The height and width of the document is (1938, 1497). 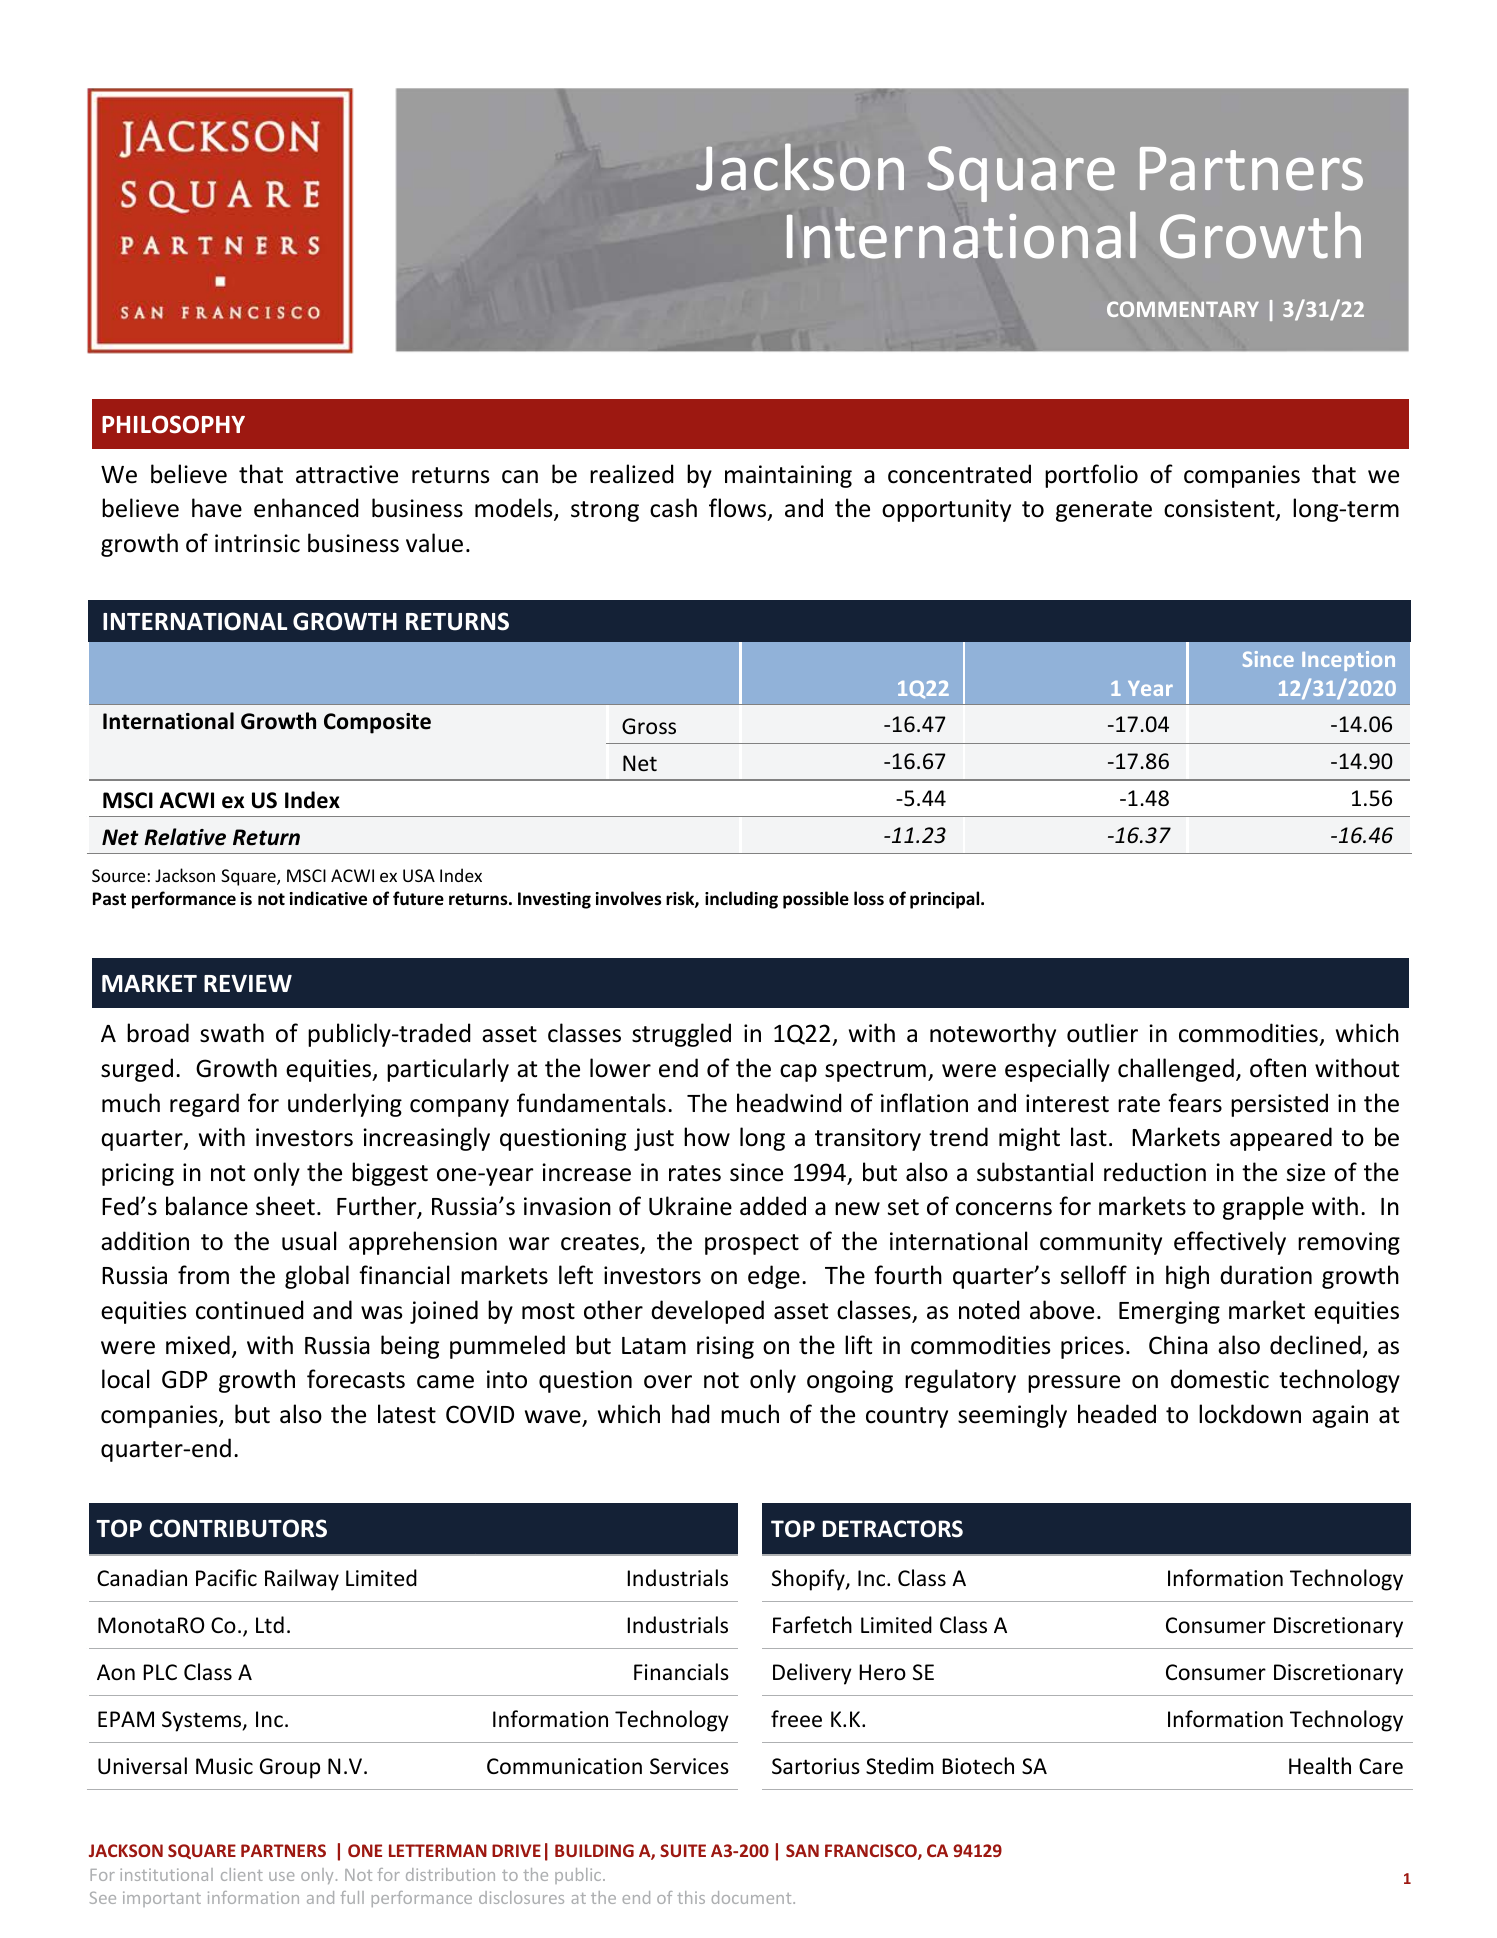 What do you see at coordinates (649, 726) in the document?
I see `Gross` at bounding box center [649, 726].
